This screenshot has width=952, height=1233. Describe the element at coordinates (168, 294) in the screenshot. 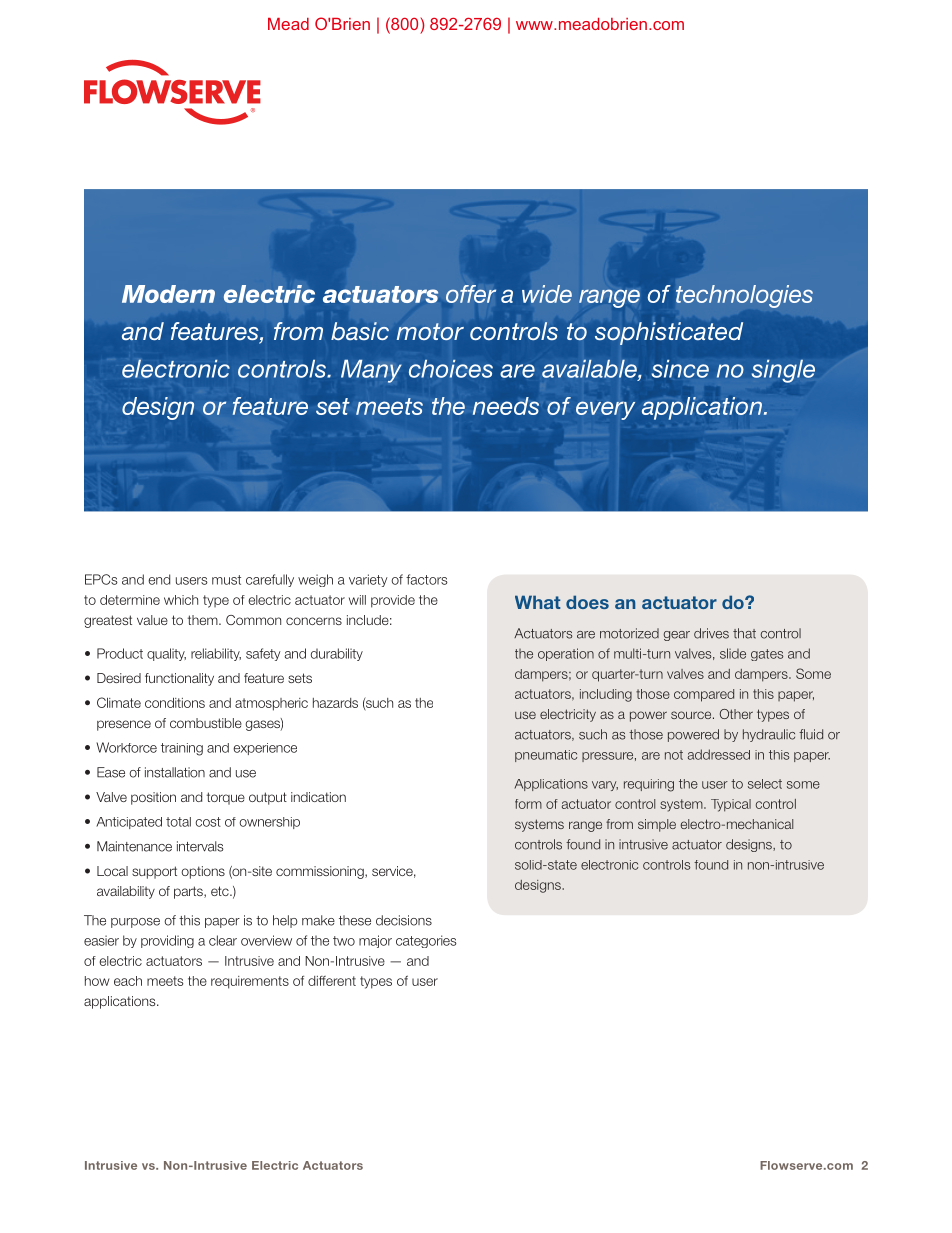

I see `Modern` at that location.
